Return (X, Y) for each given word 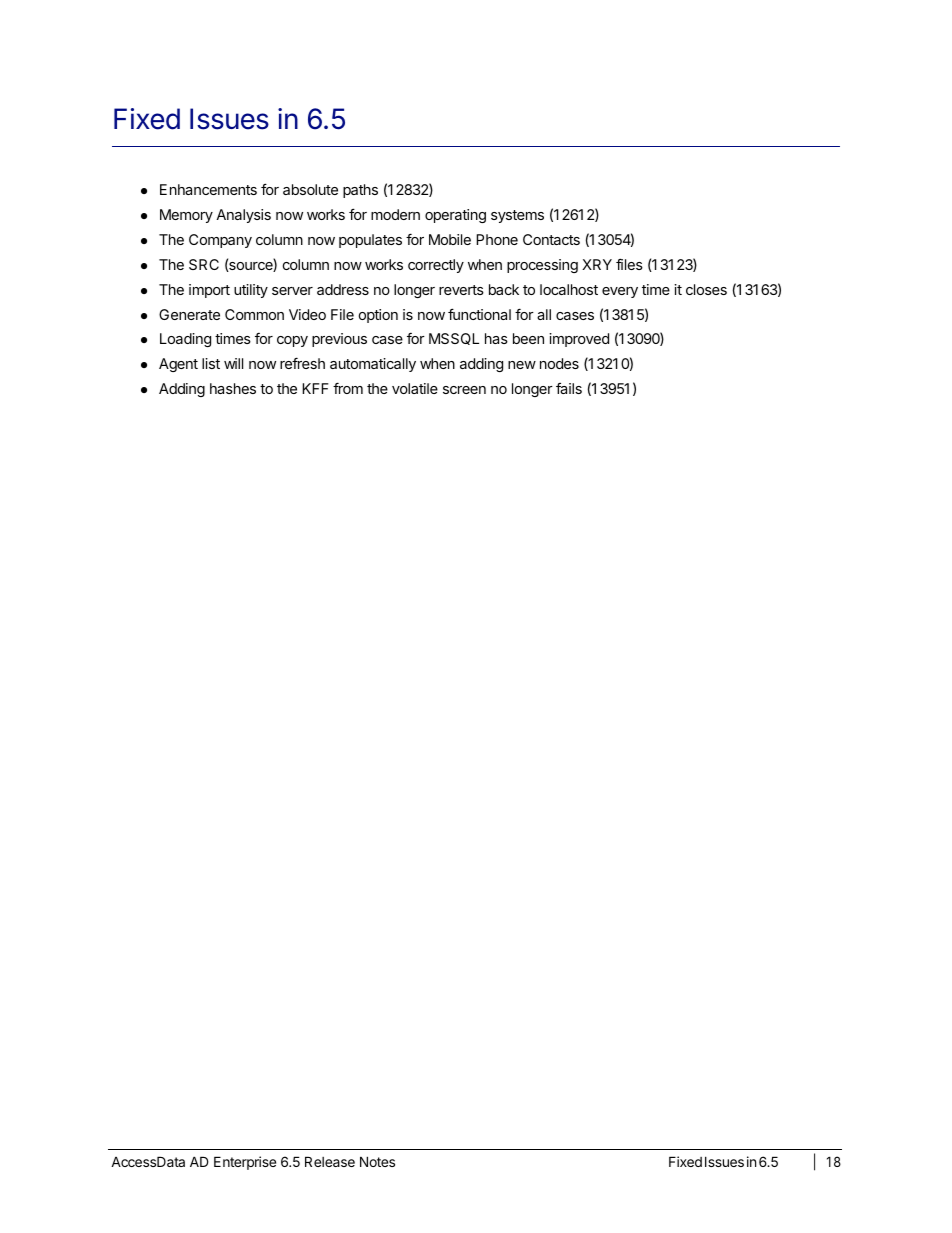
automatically (373, 365)
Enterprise (245, 1163)
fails (569, 388)
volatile (415, 388)
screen (464, 390)
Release (330, 1161)
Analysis (243, 216)
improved (579, 340)
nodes (559, 363)
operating (455, 216)
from (348, 388)
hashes (233, 388)
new (522, 365)
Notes (377, 1161)
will (233, 363)
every (620, 292)
